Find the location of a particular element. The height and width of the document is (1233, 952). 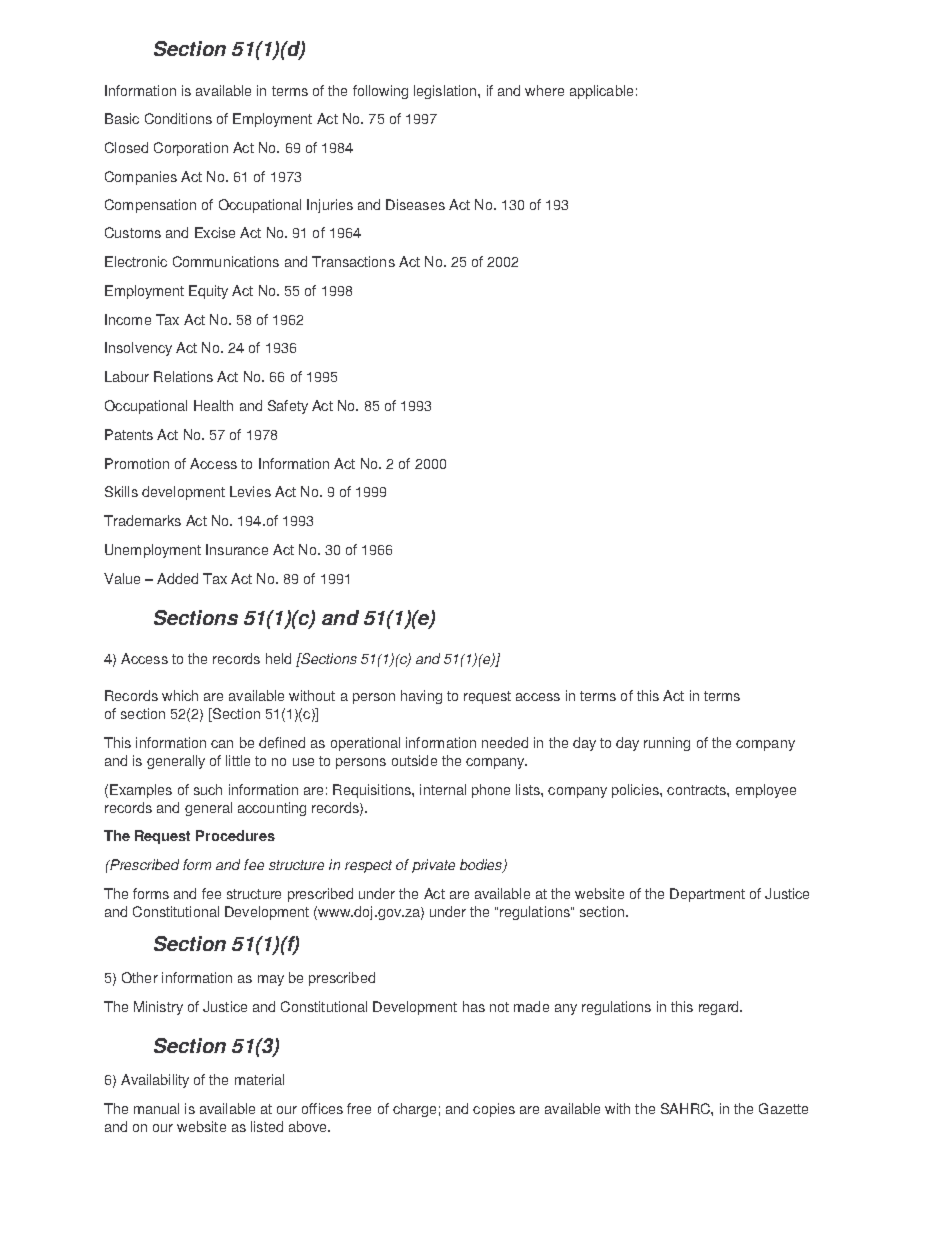

Department is located at coordinates (707, 895).
